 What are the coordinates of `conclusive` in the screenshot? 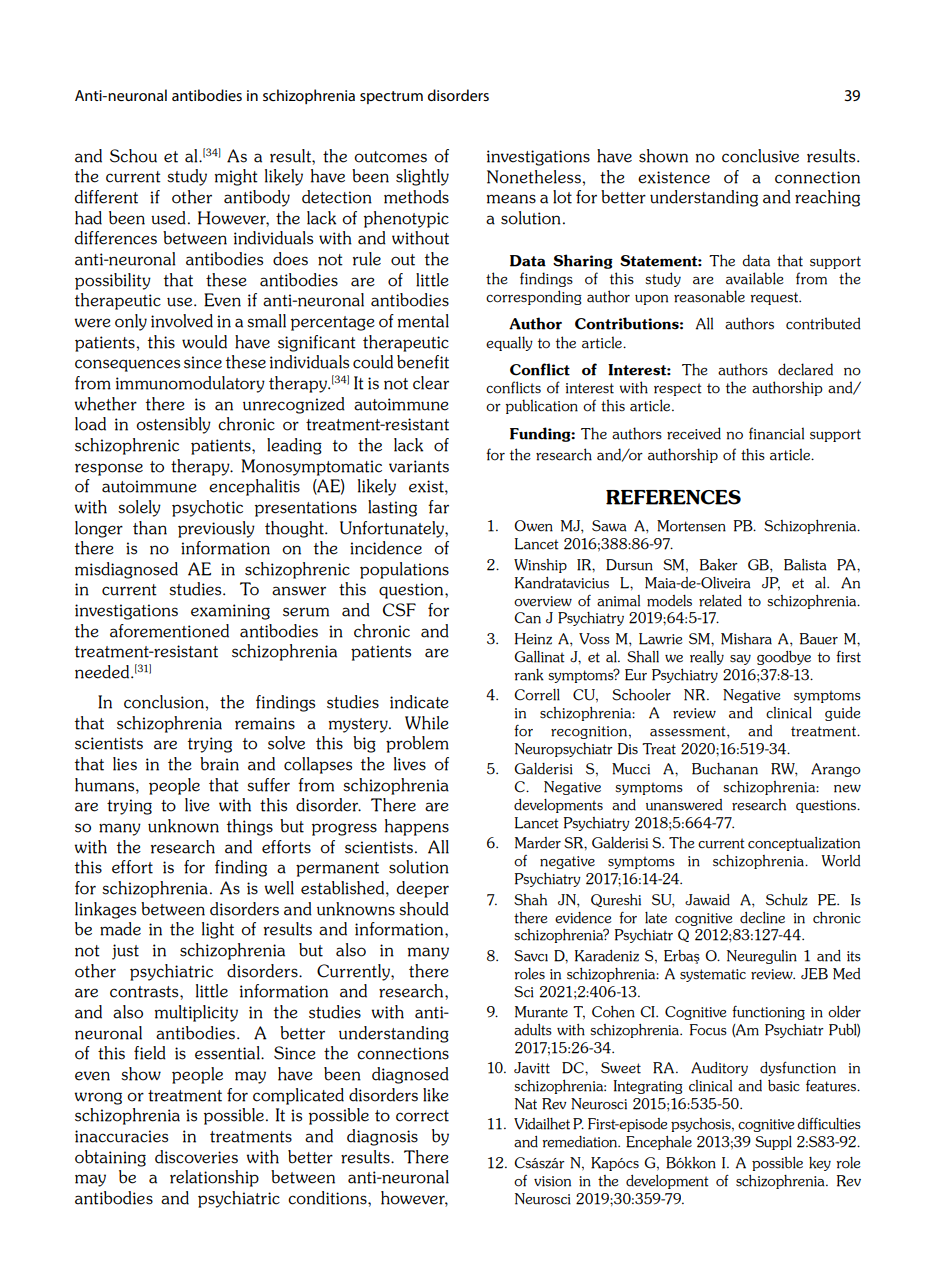 It's located at (760, 156).
